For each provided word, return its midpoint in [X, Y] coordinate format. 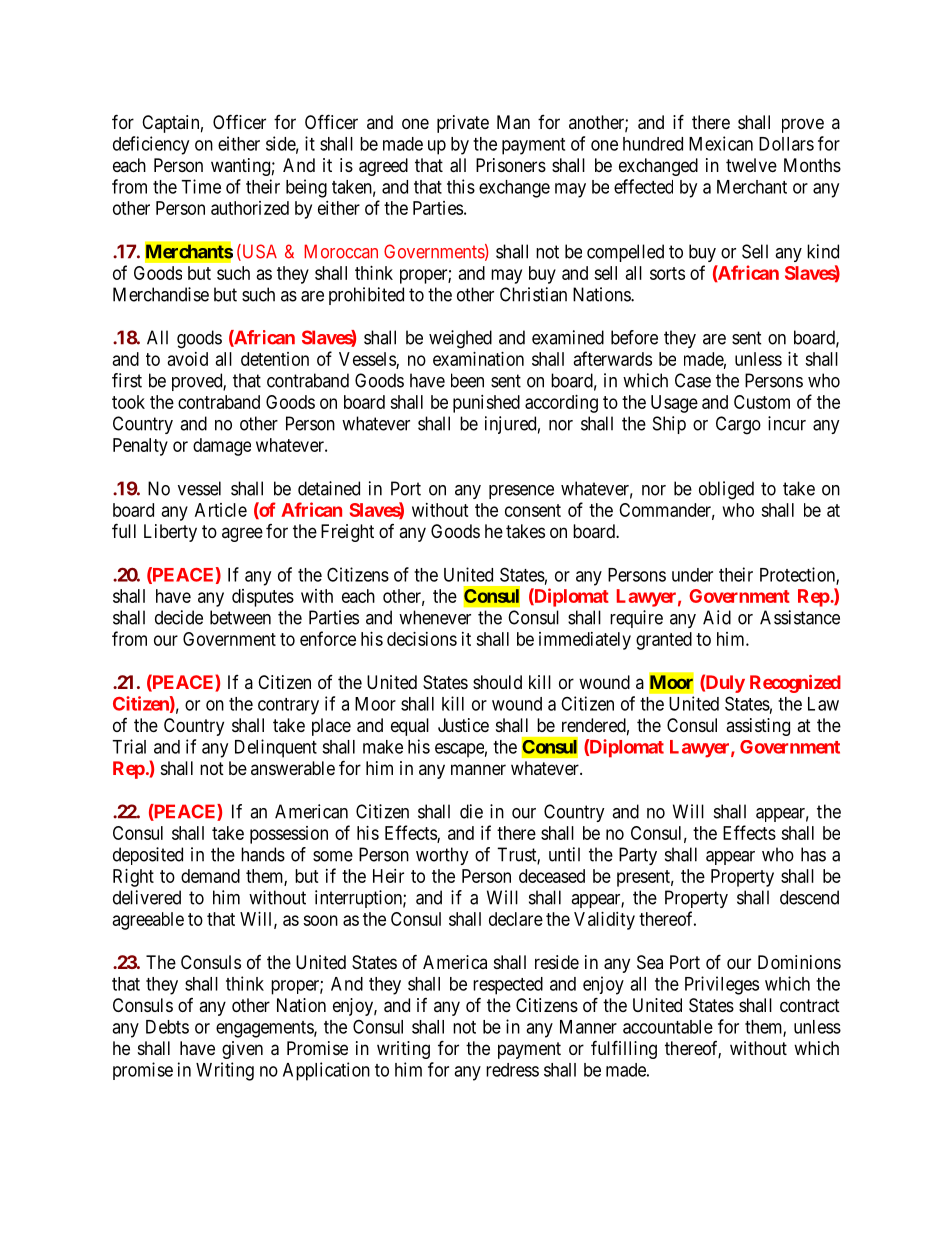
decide [179, 617]
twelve [751, 165]
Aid [717, 617]
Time [201, 186]
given [242, 1050]
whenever [435, 617]
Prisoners [511, 165]
